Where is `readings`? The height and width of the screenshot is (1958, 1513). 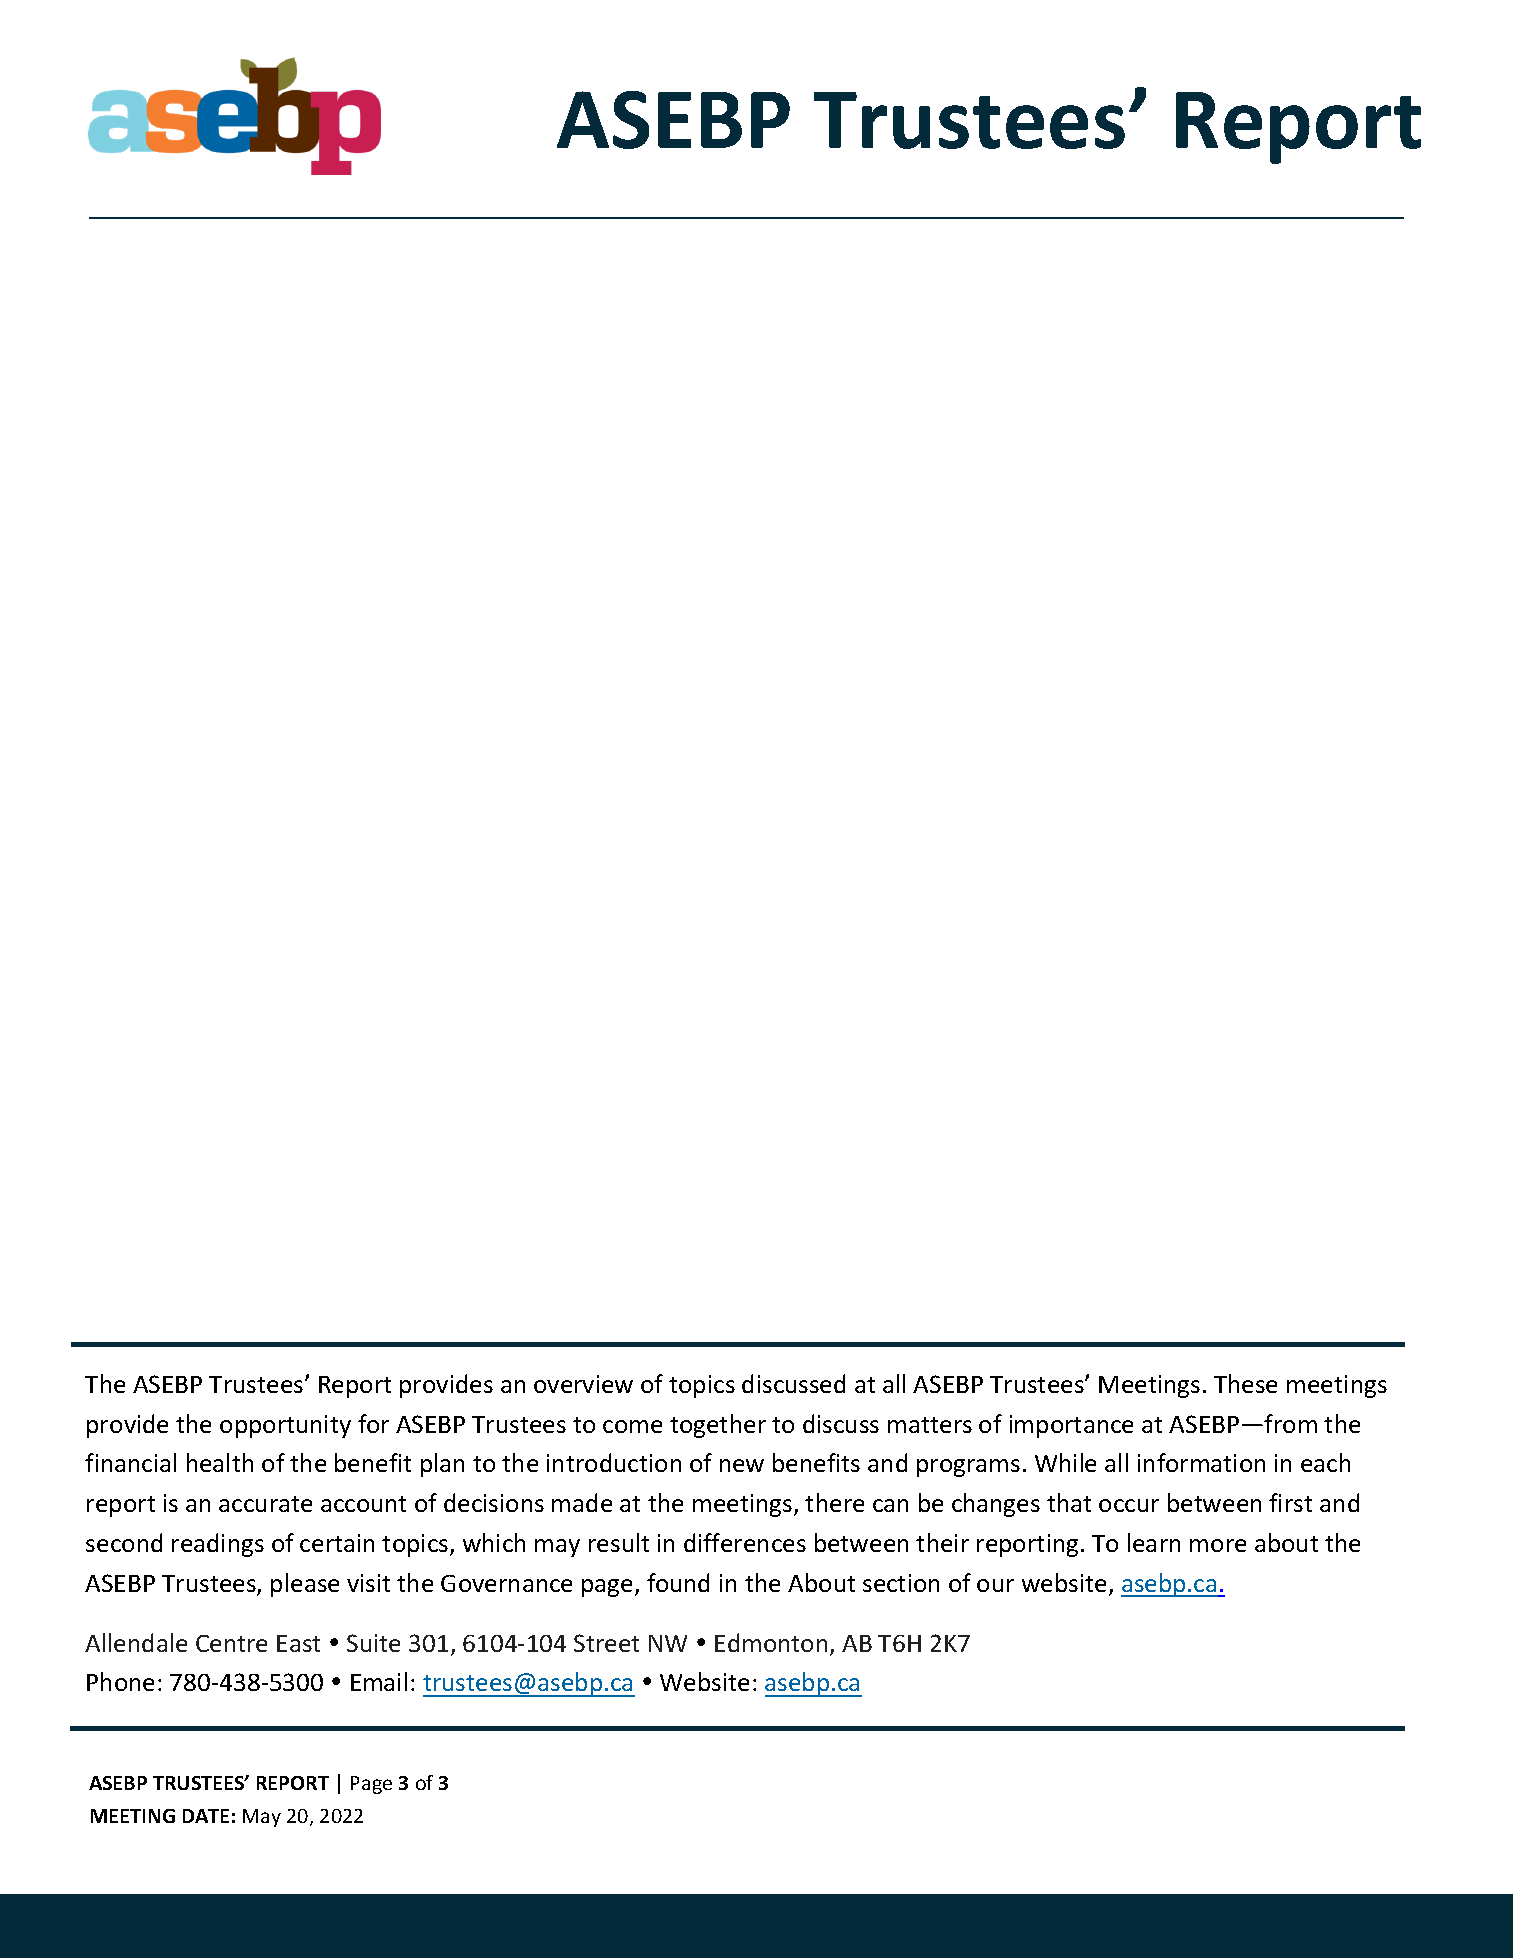 readings is located at coordinates (218, 1545).
